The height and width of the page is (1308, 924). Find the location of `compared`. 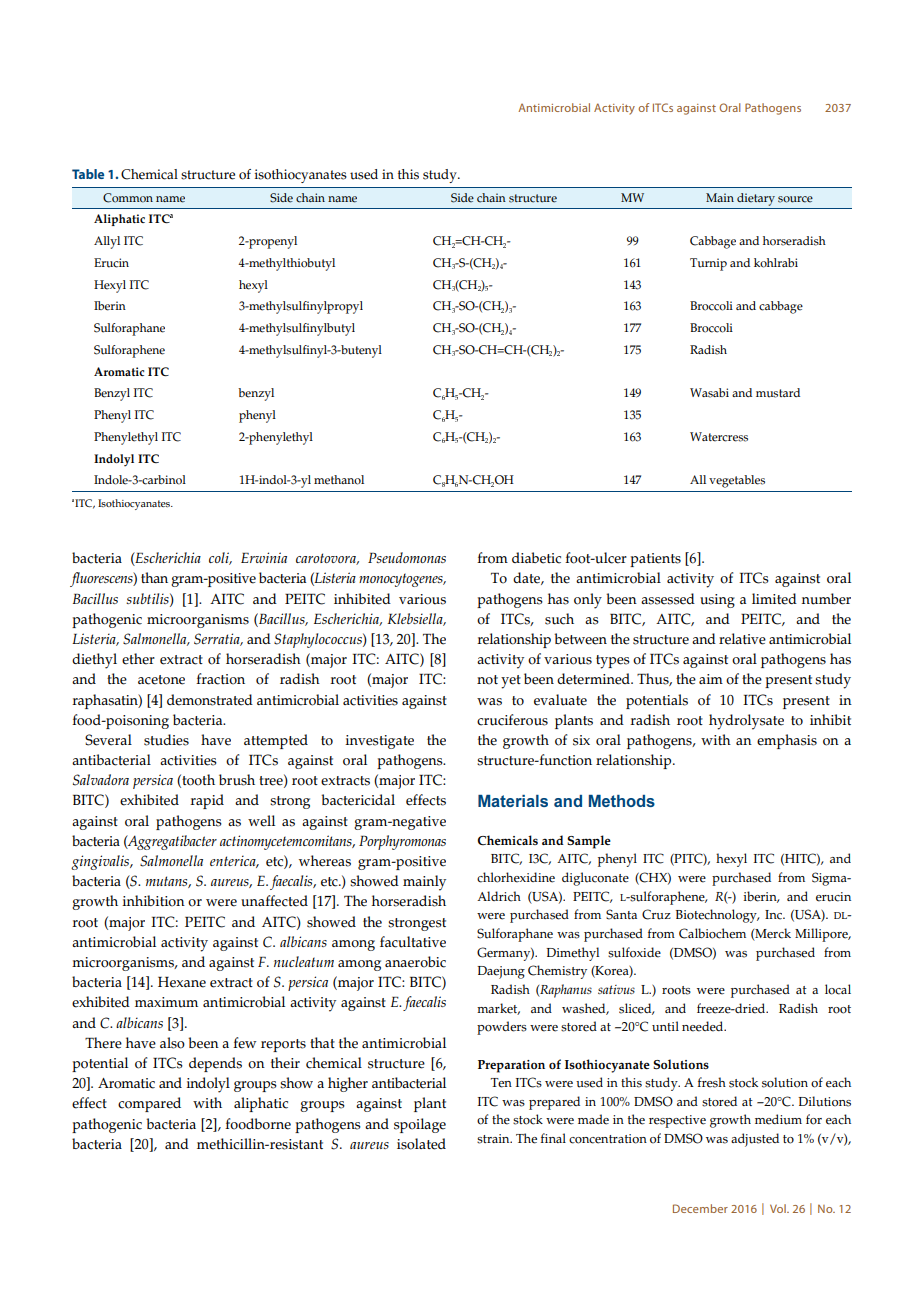

compared is located at coordinates (149, 1104).
